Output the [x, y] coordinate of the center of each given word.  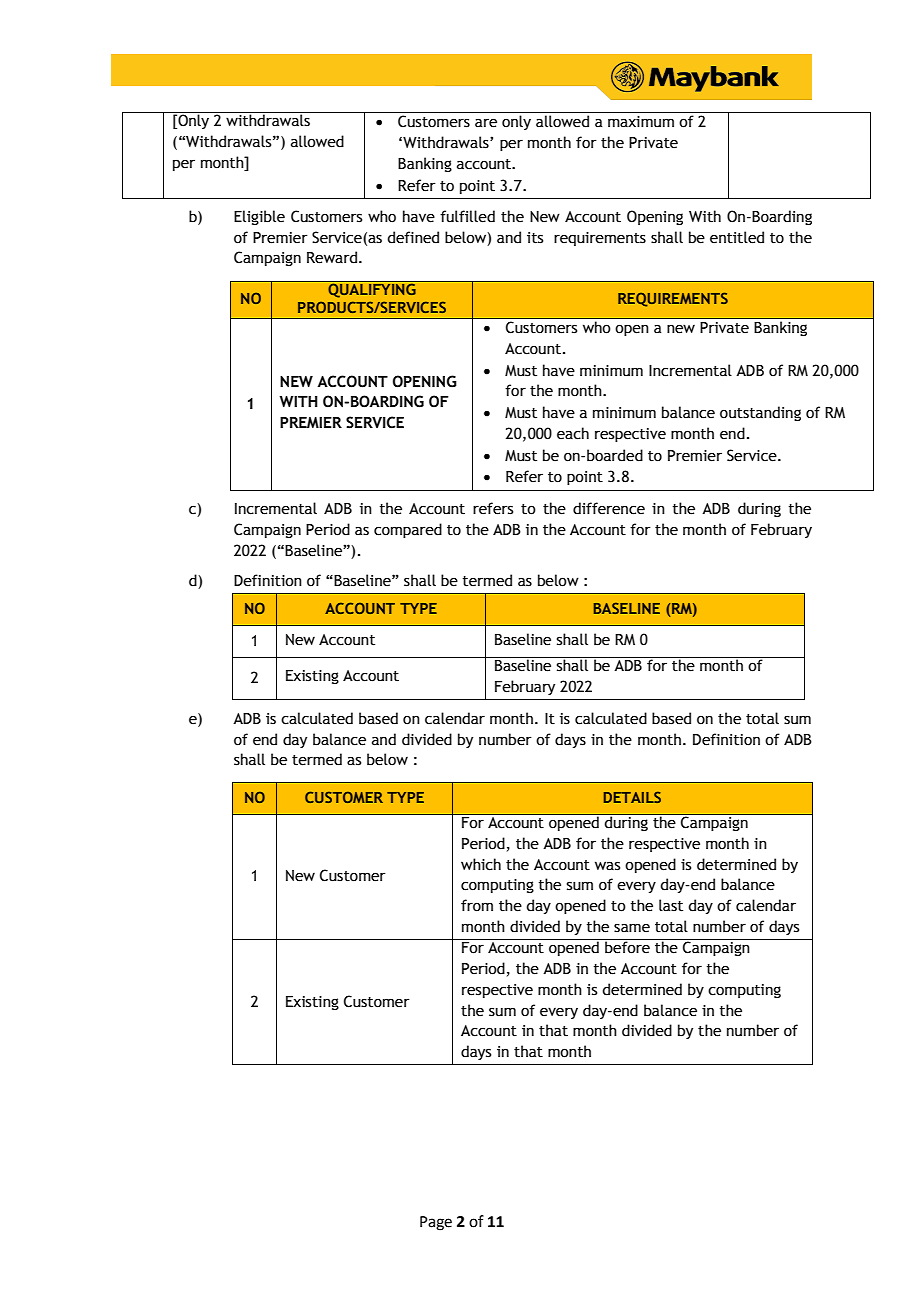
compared [408, 530]
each [573, 433]
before [627, 946]
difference [609, 508]
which [481, 864]
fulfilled [467, 216]
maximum [641, 122]
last [671, 905]
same [632, 928]
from [477, 905]
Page [436, 1223]
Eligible [259, 217]
